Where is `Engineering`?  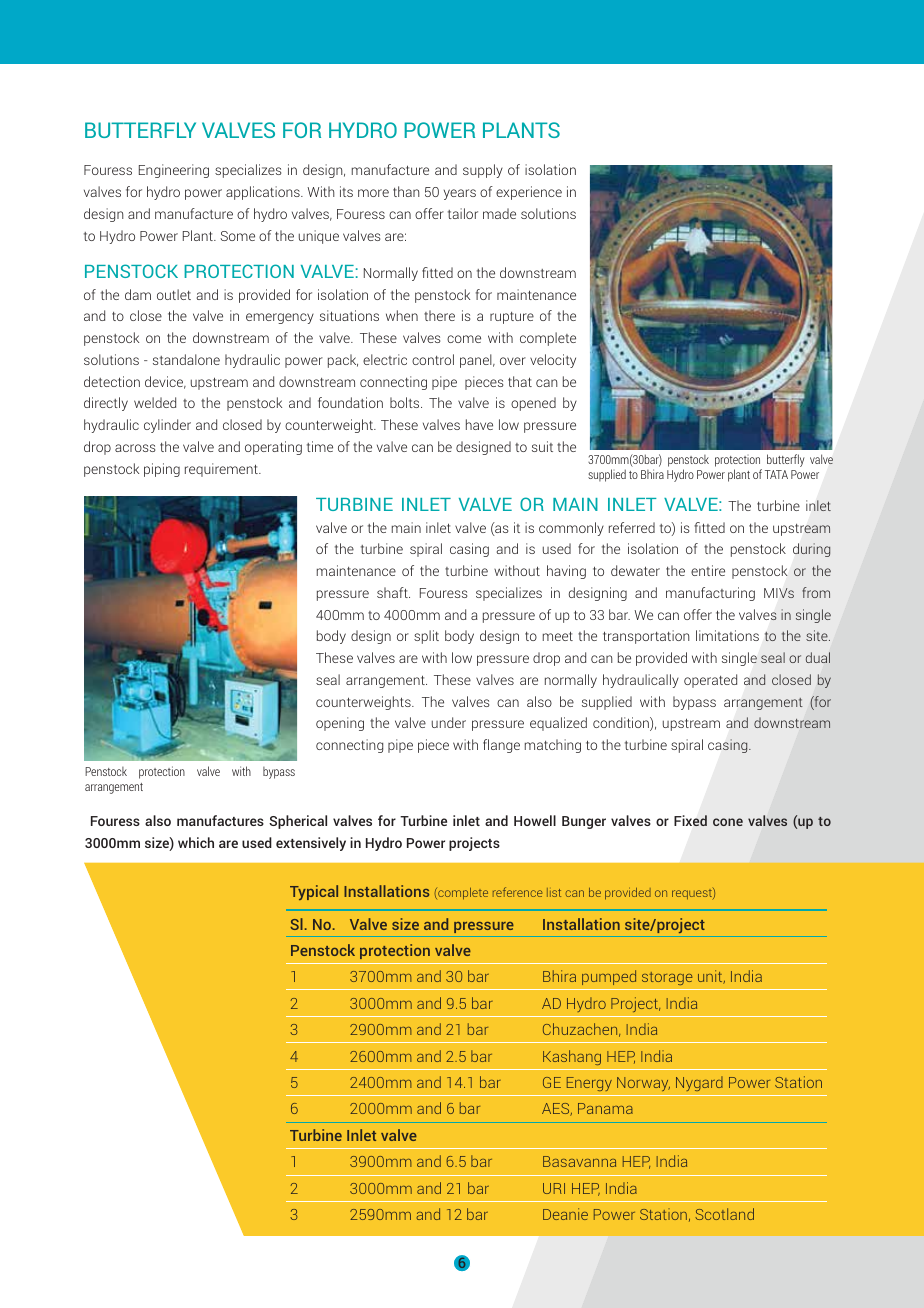 Engineering is located at coordinates (174, 171).
